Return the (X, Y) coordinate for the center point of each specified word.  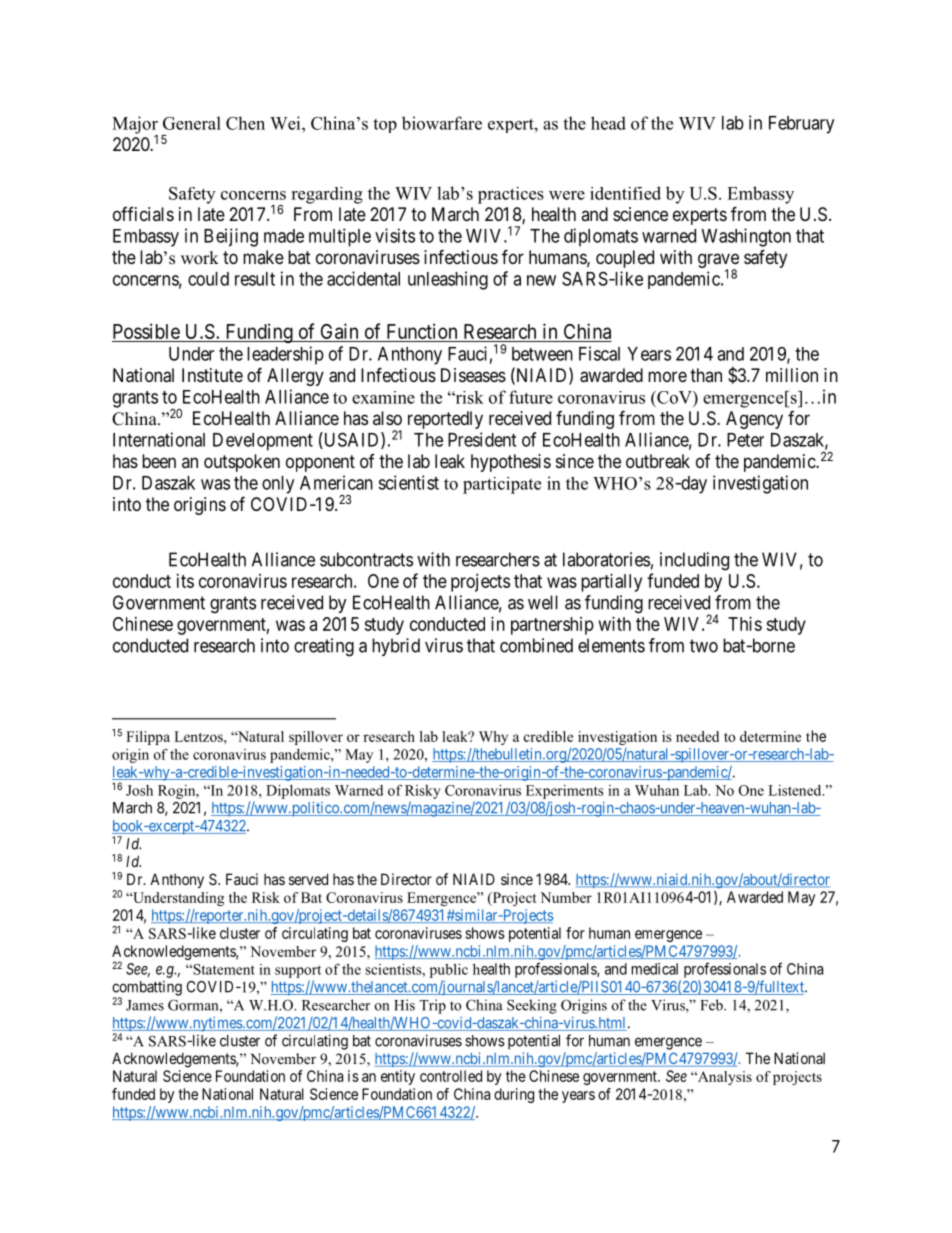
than (706, 375)
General (192, 123)
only (278, 485)
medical (655, 969)
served (308, 879)
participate (502, 485)
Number (566, 897)
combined (536, 645)
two (704, 646)
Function (422, 331)
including (694, 561)
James (145, 1005)
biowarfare (442, 123)
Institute (212, 375)
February (801, 125)
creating (324, 647)
